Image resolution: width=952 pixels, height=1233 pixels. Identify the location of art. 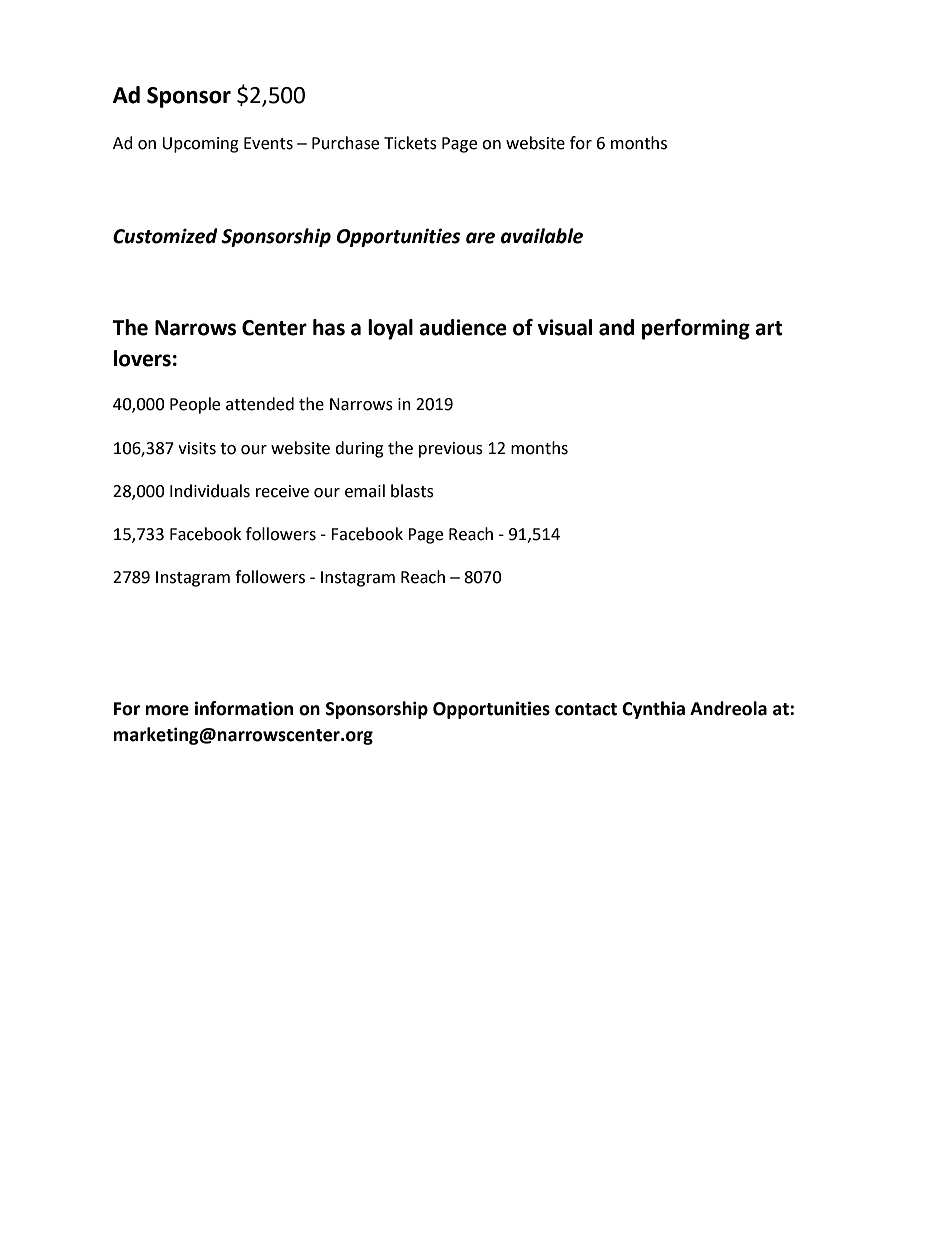
(769, 328).
